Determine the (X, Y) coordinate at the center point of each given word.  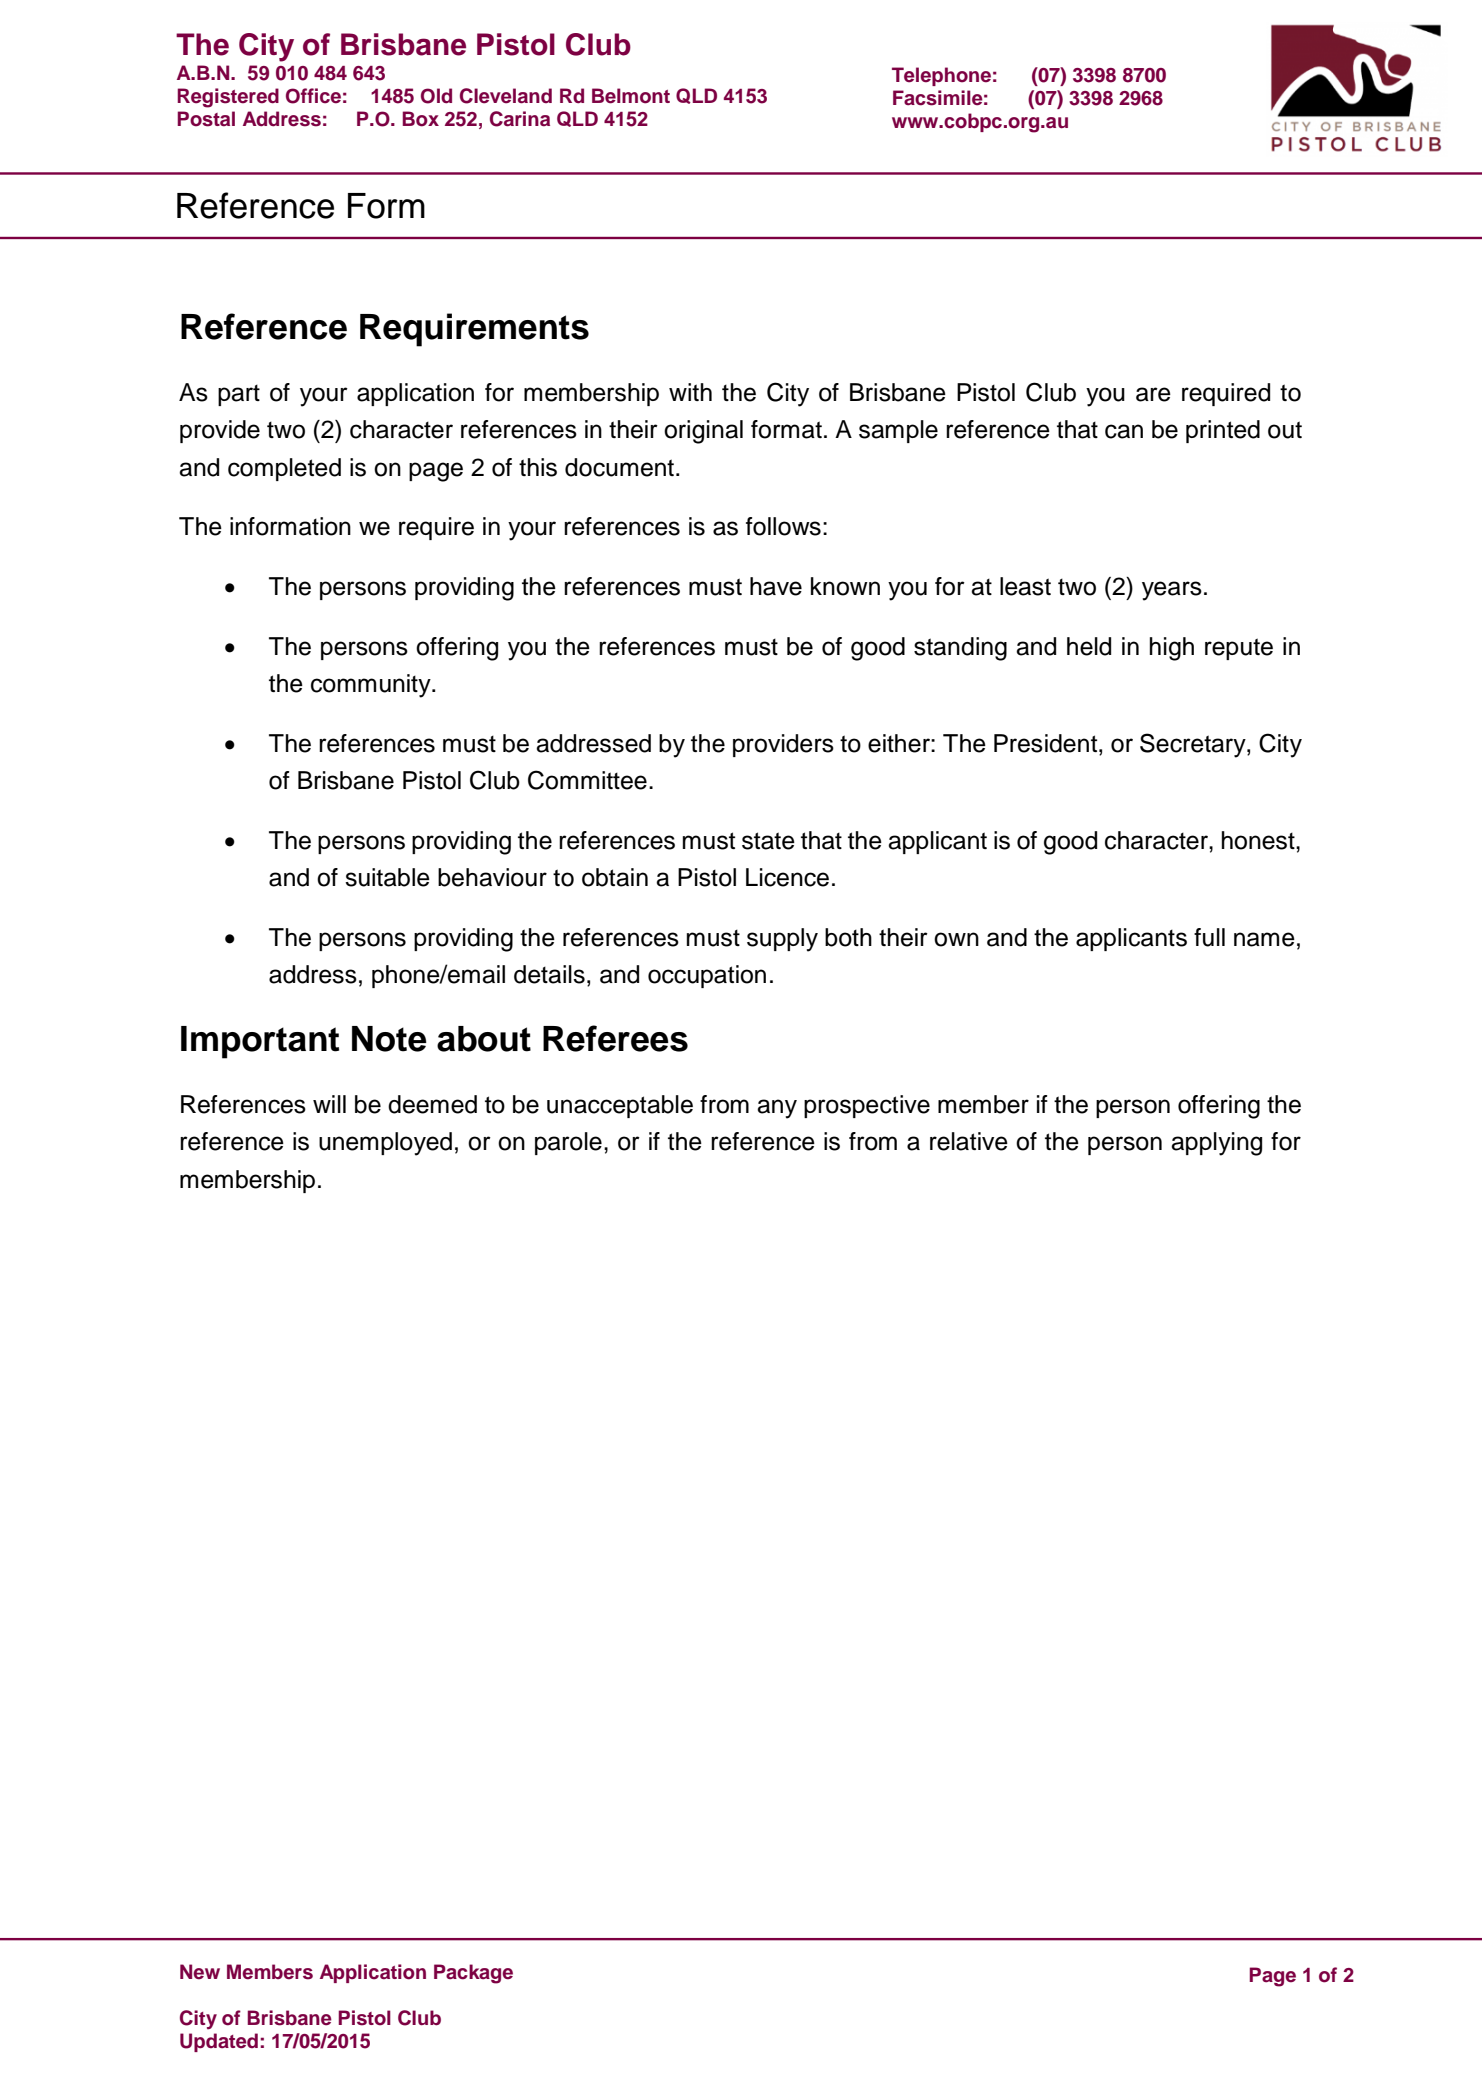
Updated (219, 2042)
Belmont (631, 96)
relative (969, 1141)
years (1172, 591)
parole (568, 1143)
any (777, 1109)
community (372, 686)
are (1153, 394)
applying (1216, 1144)
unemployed (385, 1144)
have (776, 586)
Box (420, 119)
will (329, 1104)
